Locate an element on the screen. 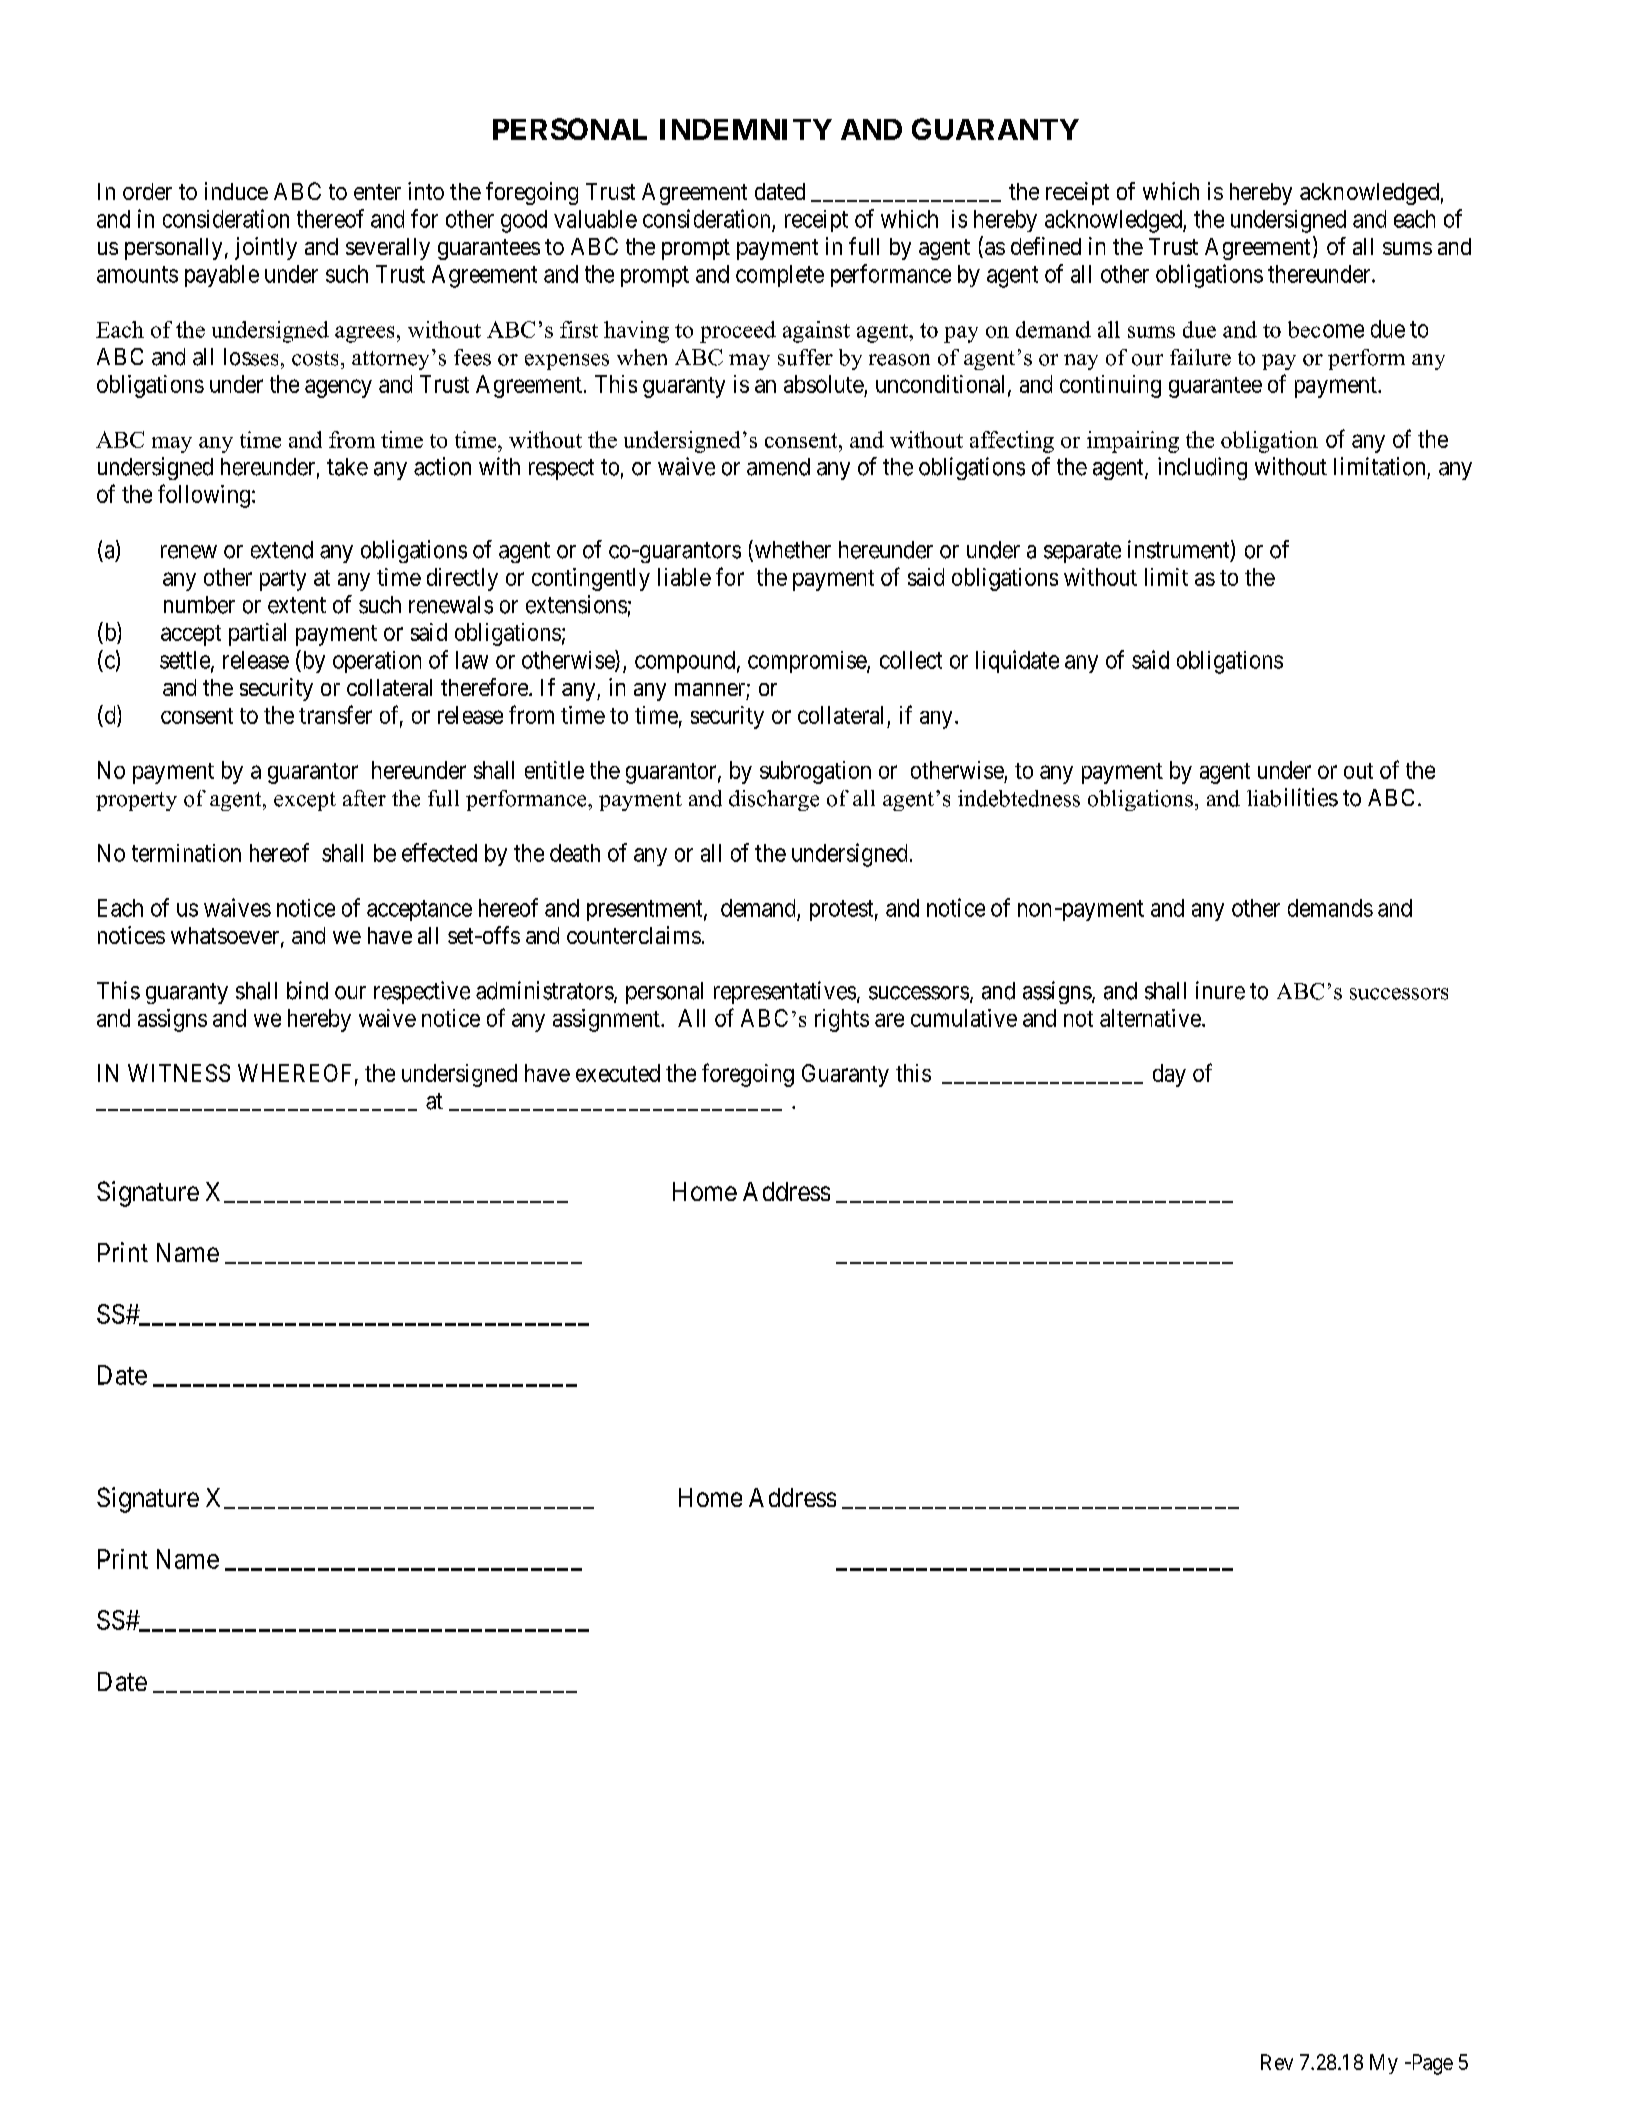 Image resolution: width=1631 pixels, height=2111 pixels. rights is located at coordinates (842, 1020).
